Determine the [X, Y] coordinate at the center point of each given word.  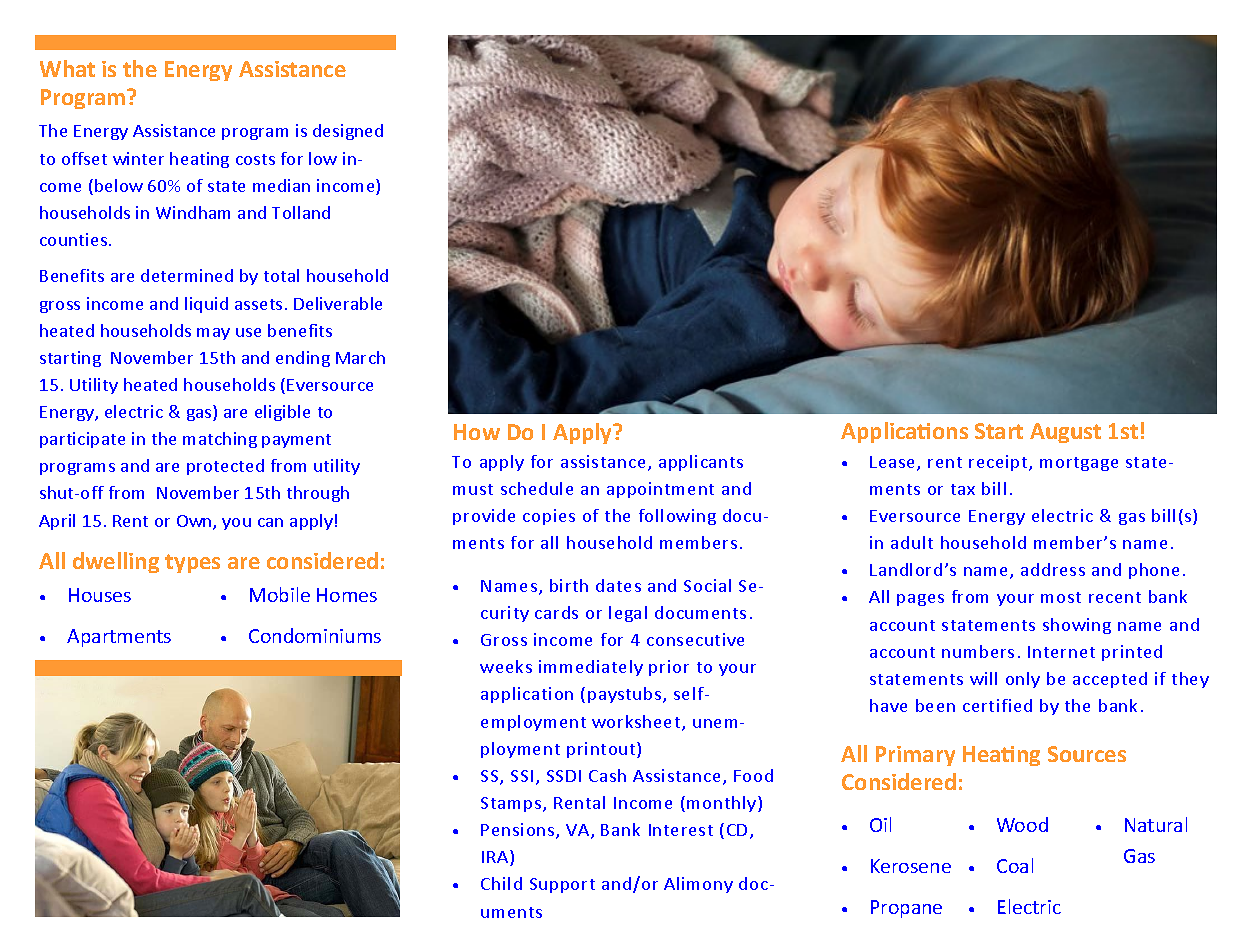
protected [225, 467]
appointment [660, 490]
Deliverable [338, 303]
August [1065, 433]
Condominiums [315, 635]
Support [562, 885]
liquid [206, 305]
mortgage [1079, 464]
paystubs [626, 695]
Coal [1015, 865]
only [1023, 680]
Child [501, 883]
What [67, 68]
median [281, 185]
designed [348, 132]
